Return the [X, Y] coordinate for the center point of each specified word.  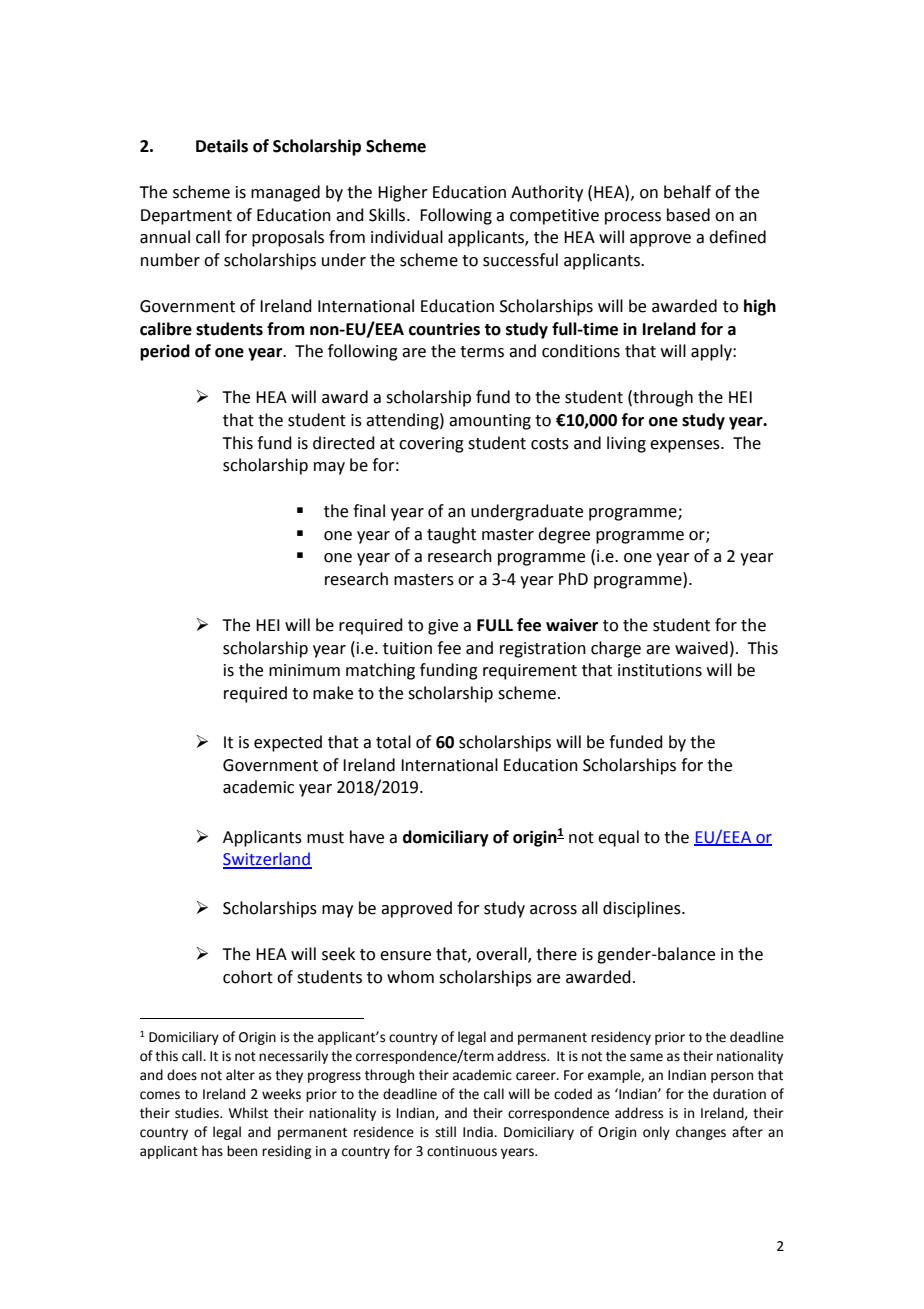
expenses [686, 446]
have [367, 837]
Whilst [248, 1113]
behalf [687, 192]
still [445, 1132]
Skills [388, 215]
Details [222, 146]
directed [344, 443]
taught [451, 535]
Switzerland [267, 860]
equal [618, 838]
